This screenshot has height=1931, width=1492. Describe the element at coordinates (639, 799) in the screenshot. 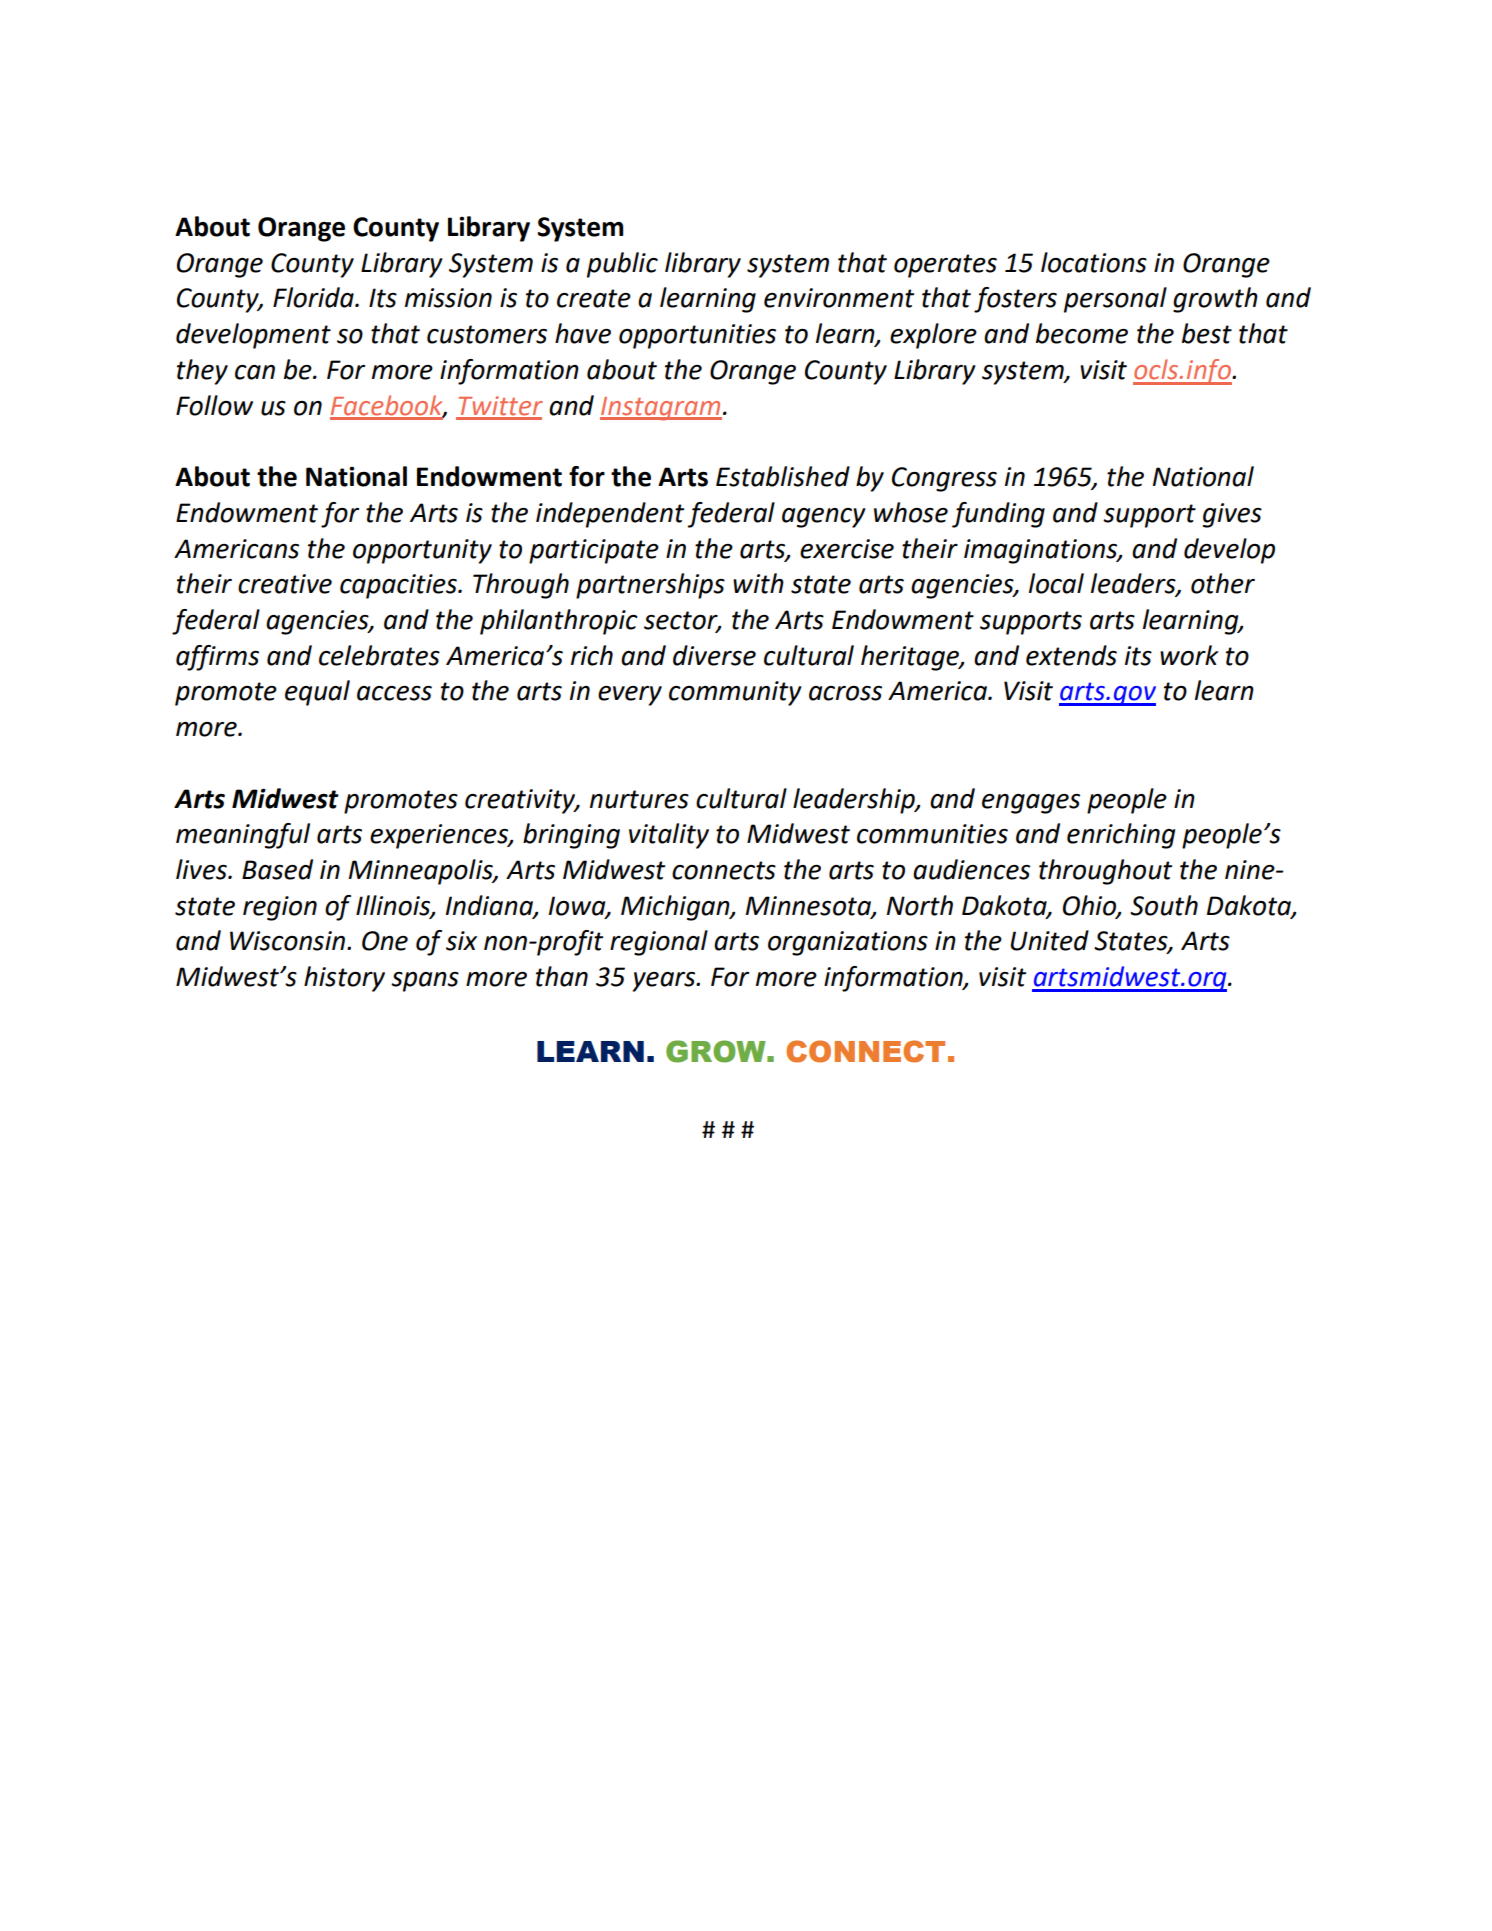

I see `nurtures` at that location.
